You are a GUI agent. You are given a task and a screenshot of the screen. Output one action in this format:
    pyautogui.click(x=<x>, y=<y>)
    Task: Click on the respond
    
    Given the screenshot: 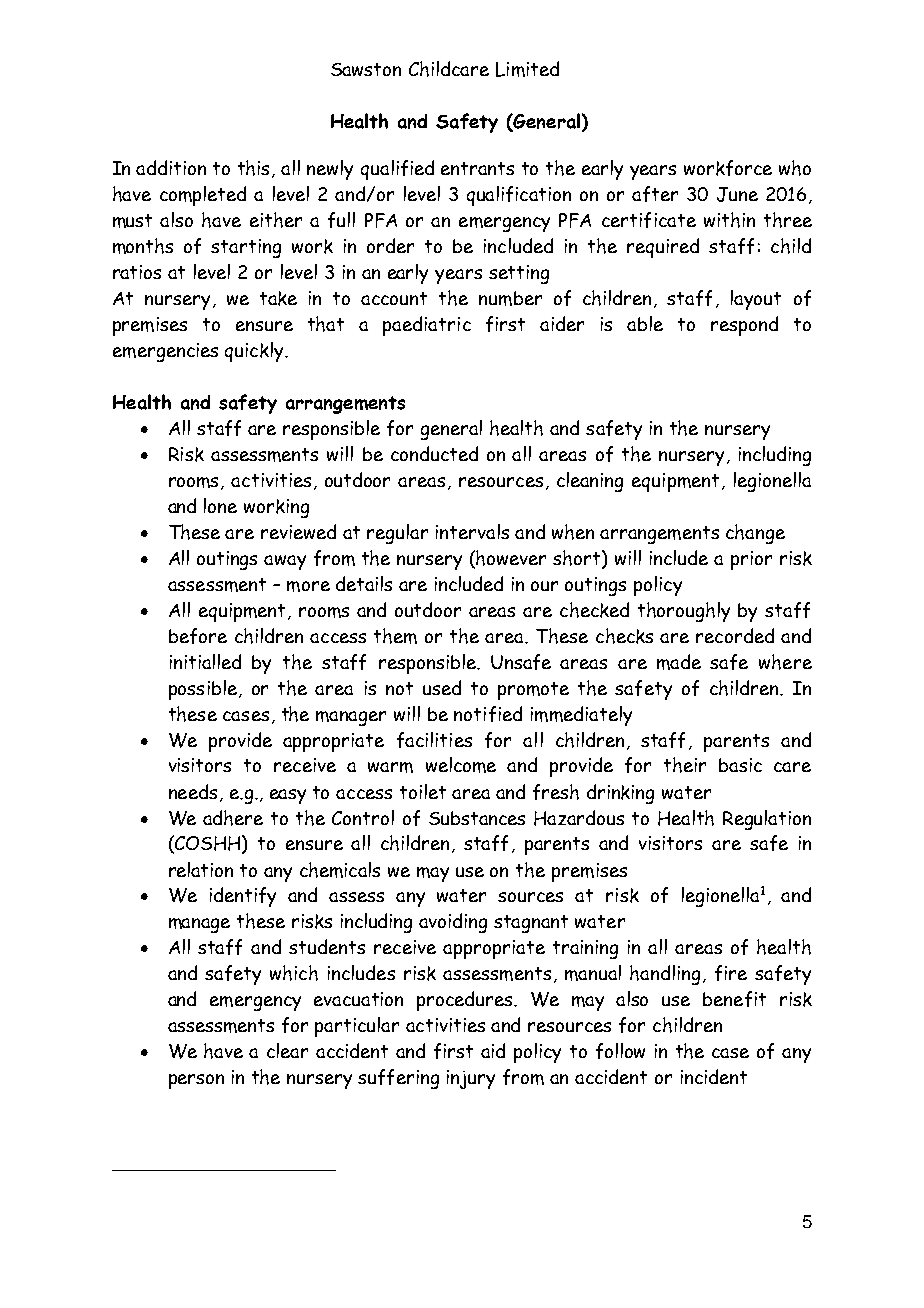 What is the action you would take?
    pyautogui.click(x=744, y=326)
